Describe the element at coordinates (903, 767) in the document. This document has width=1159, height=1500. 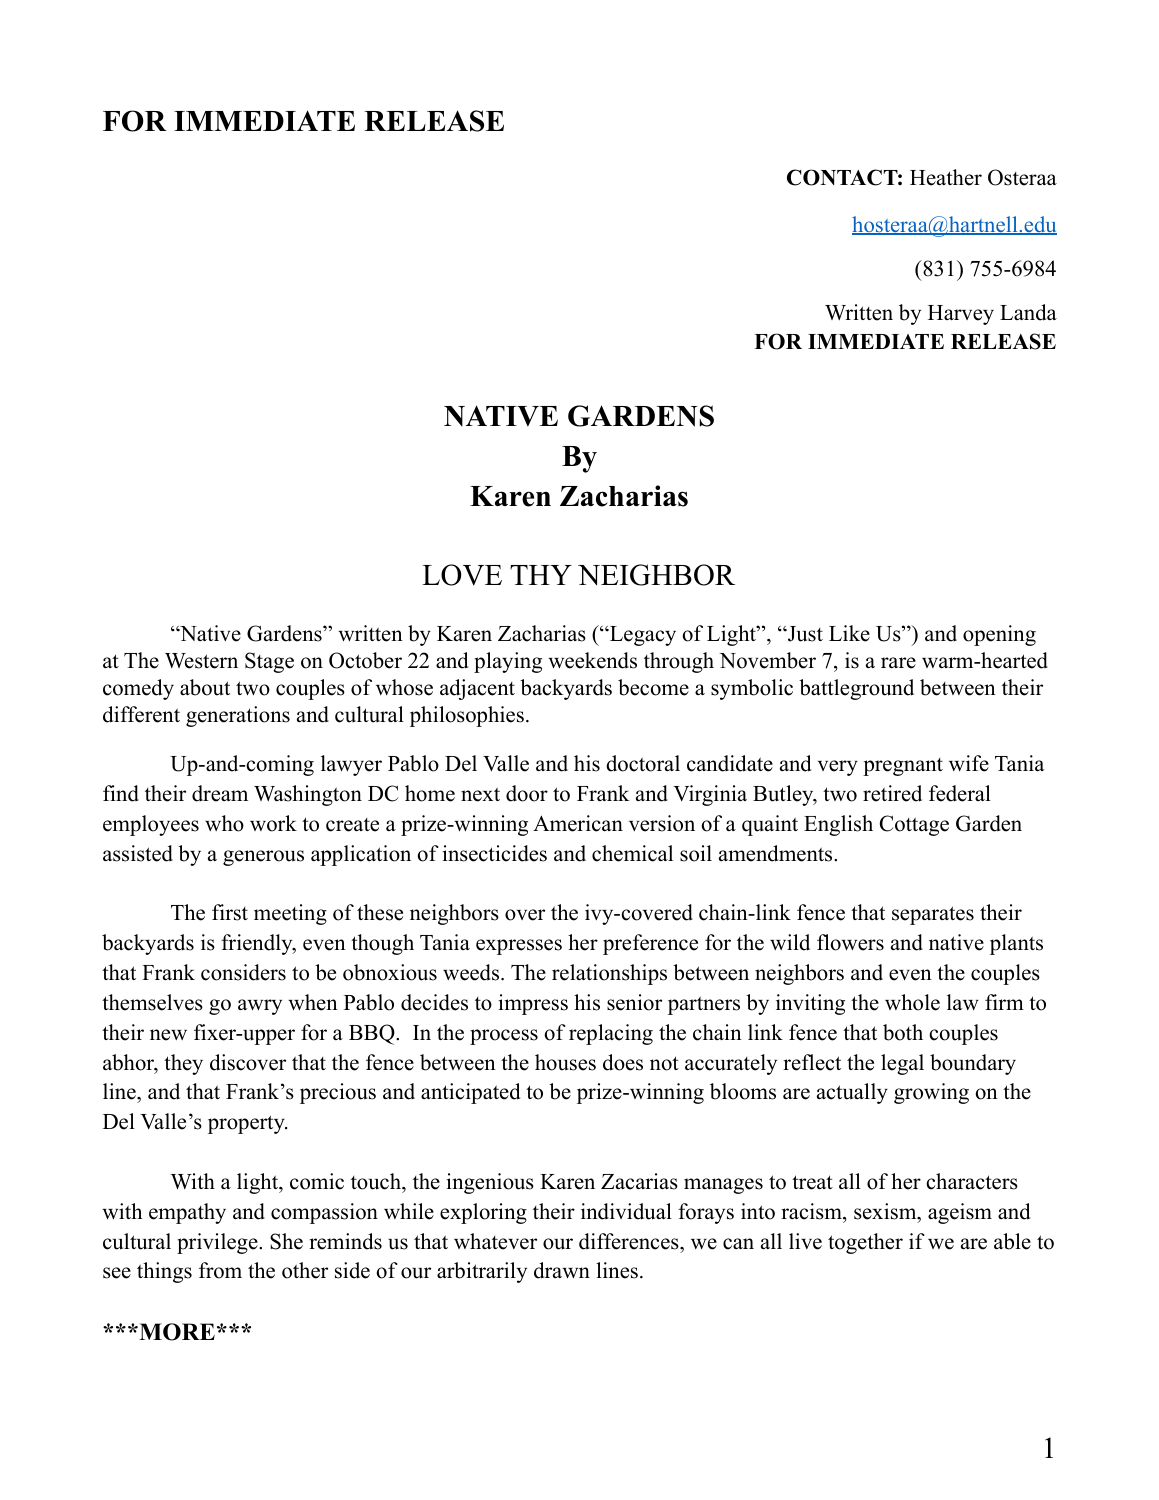
I see `pregnant` at that location.
